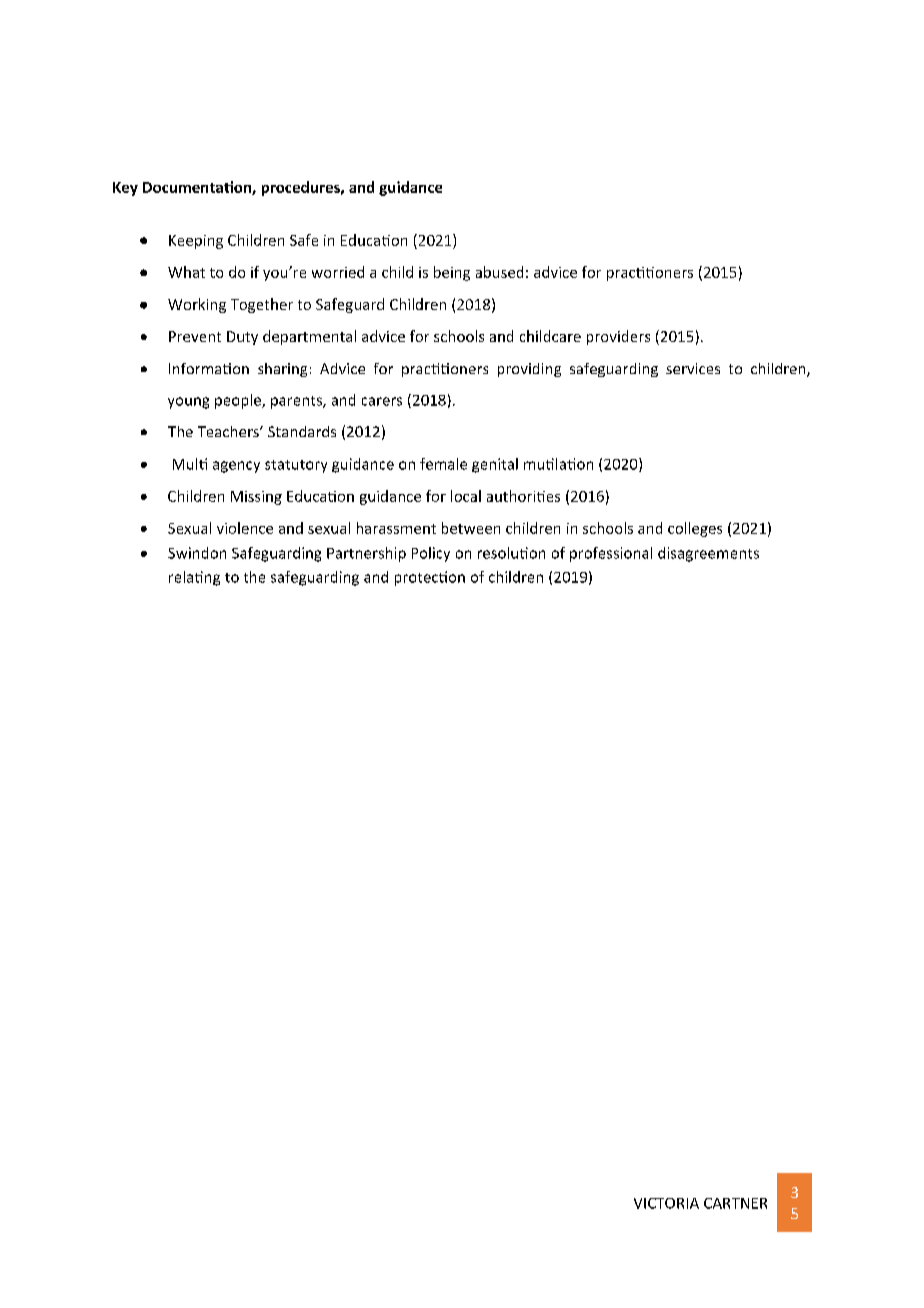  Describe the element at coordinates (452, 273) in the screenshot. I see `being` at that location.
